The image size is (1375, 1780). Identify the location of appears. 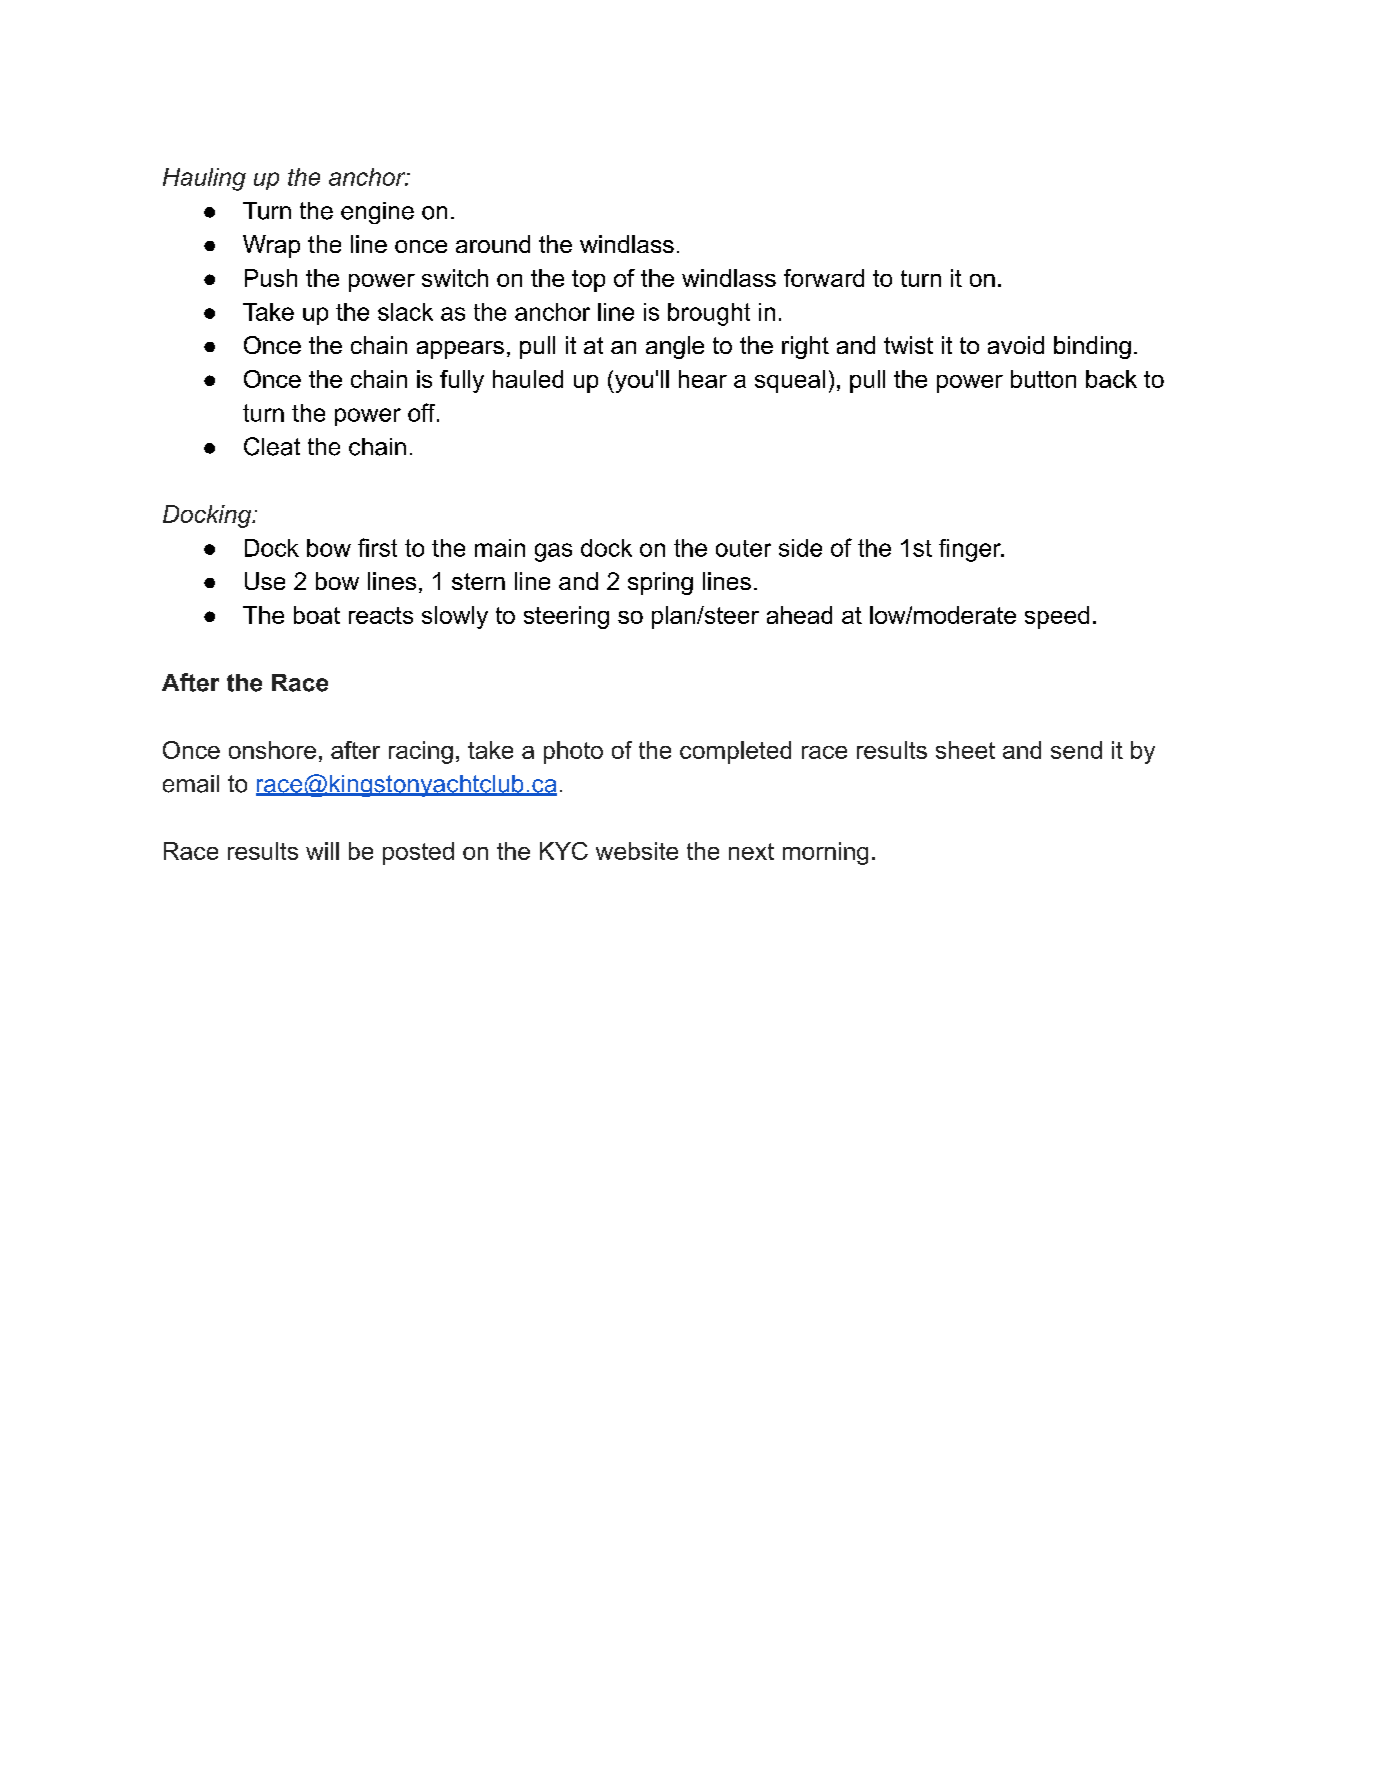
(460, 350).
